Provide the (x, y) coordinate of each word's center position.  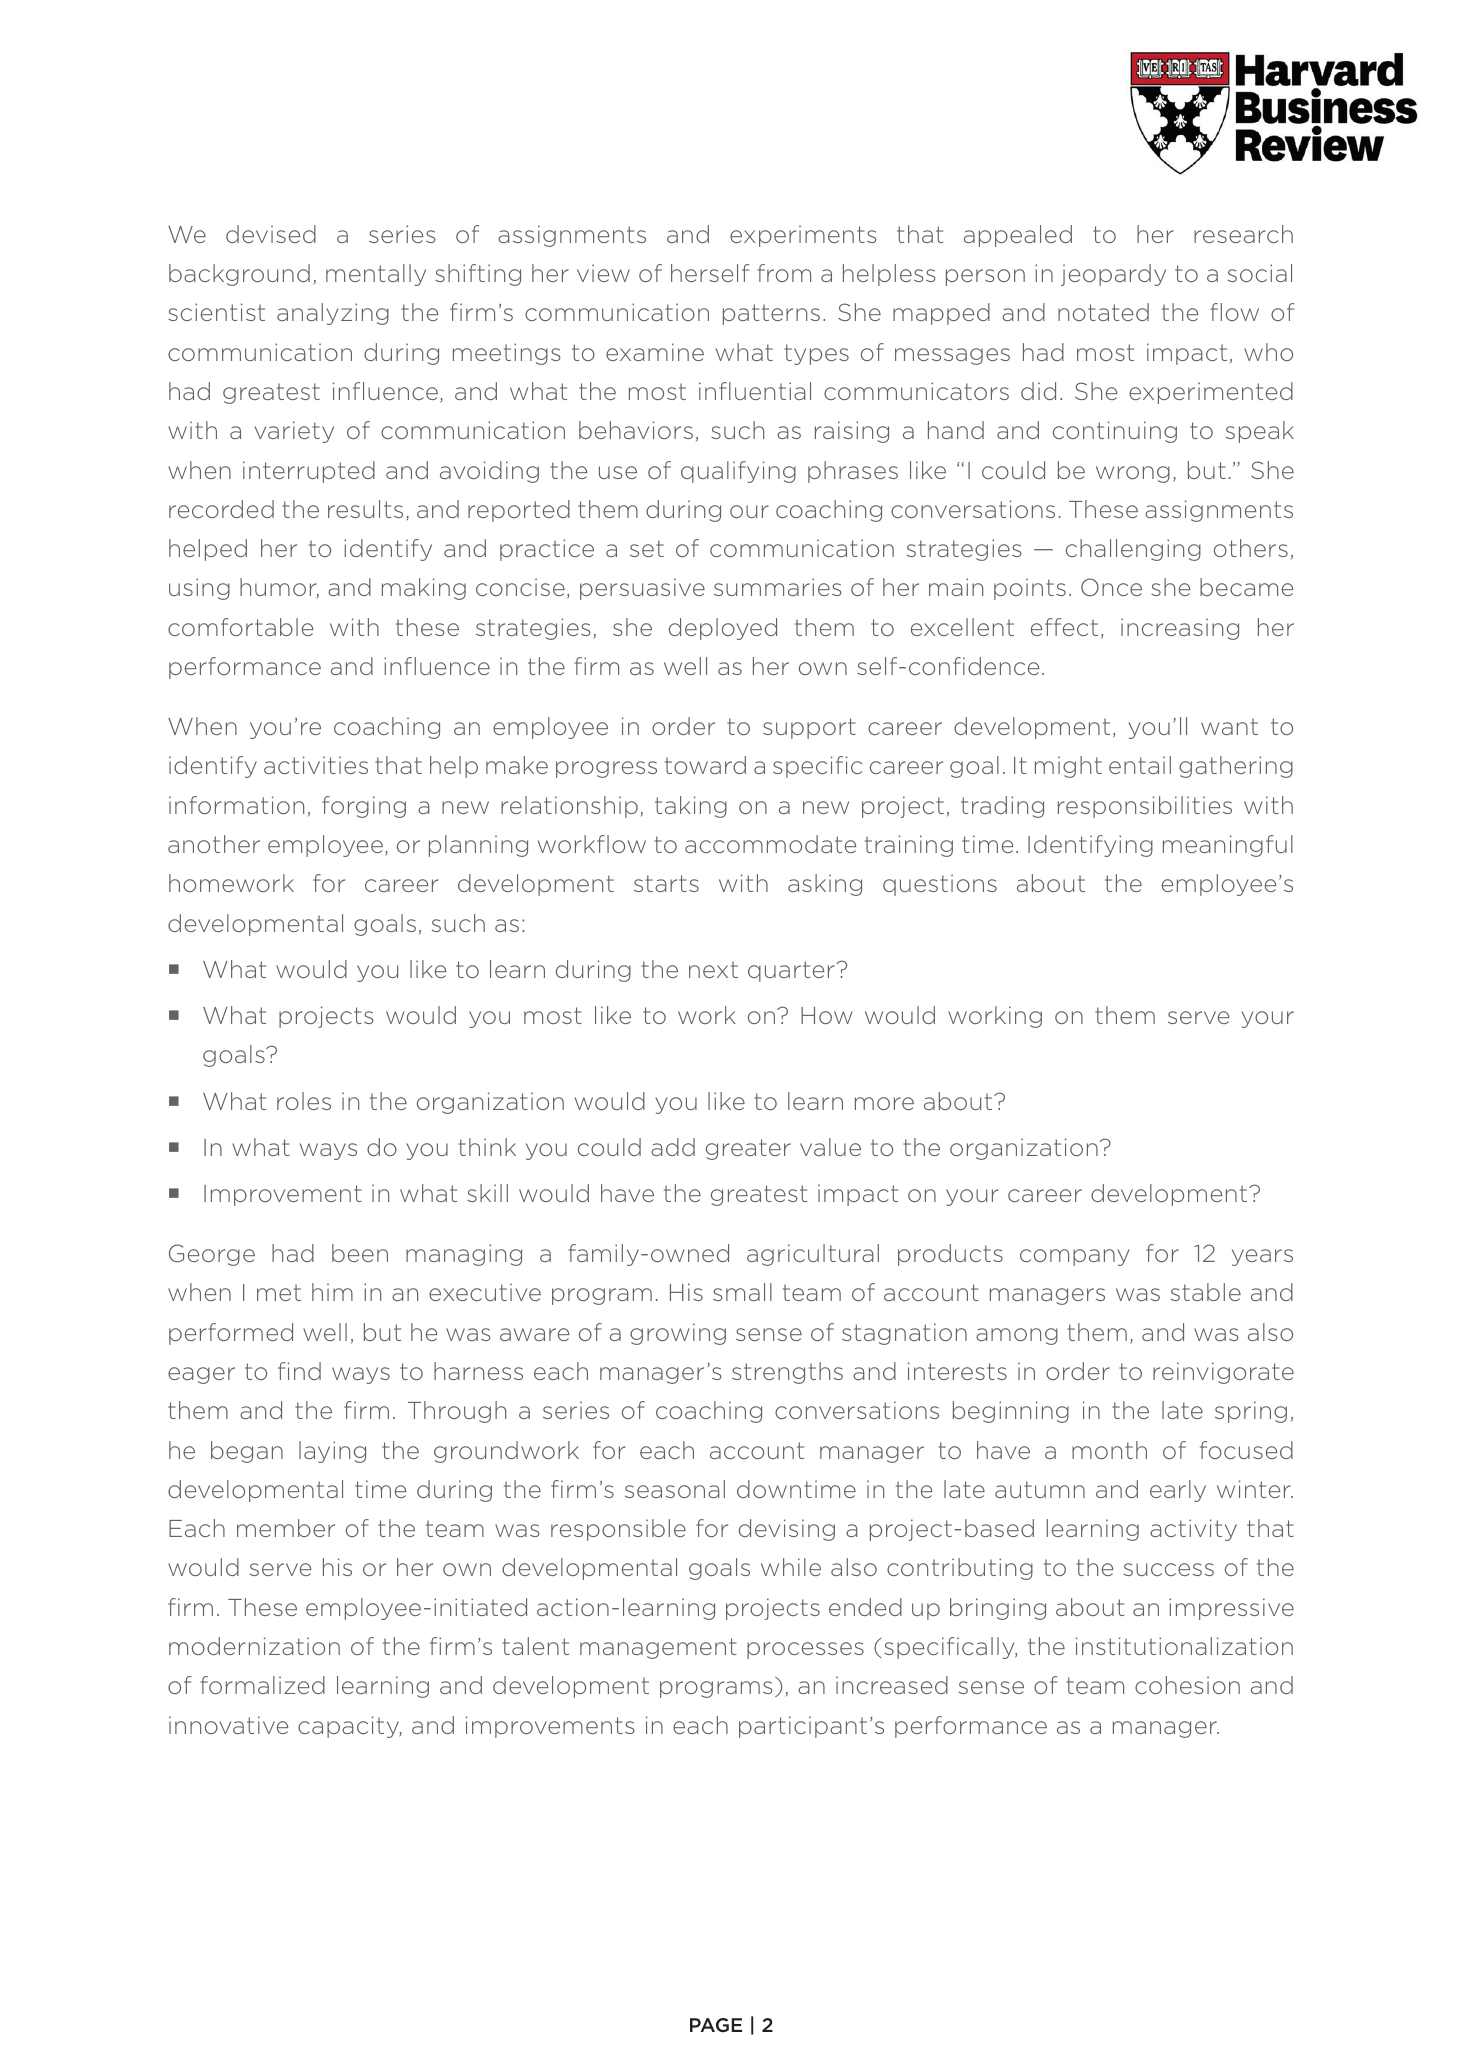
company (1074, 1257)
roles (304, 1101)
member (286, 1528)
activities (316, 765)
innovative (229, 1725)
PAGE (716, 2025)
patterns (771, 314)
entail (1140, 765)
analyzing (333, 314)
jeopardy (1113, 275)
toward (705, 765)
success (1169, 1569)
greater (748, 1149)
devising (787, 1530)
